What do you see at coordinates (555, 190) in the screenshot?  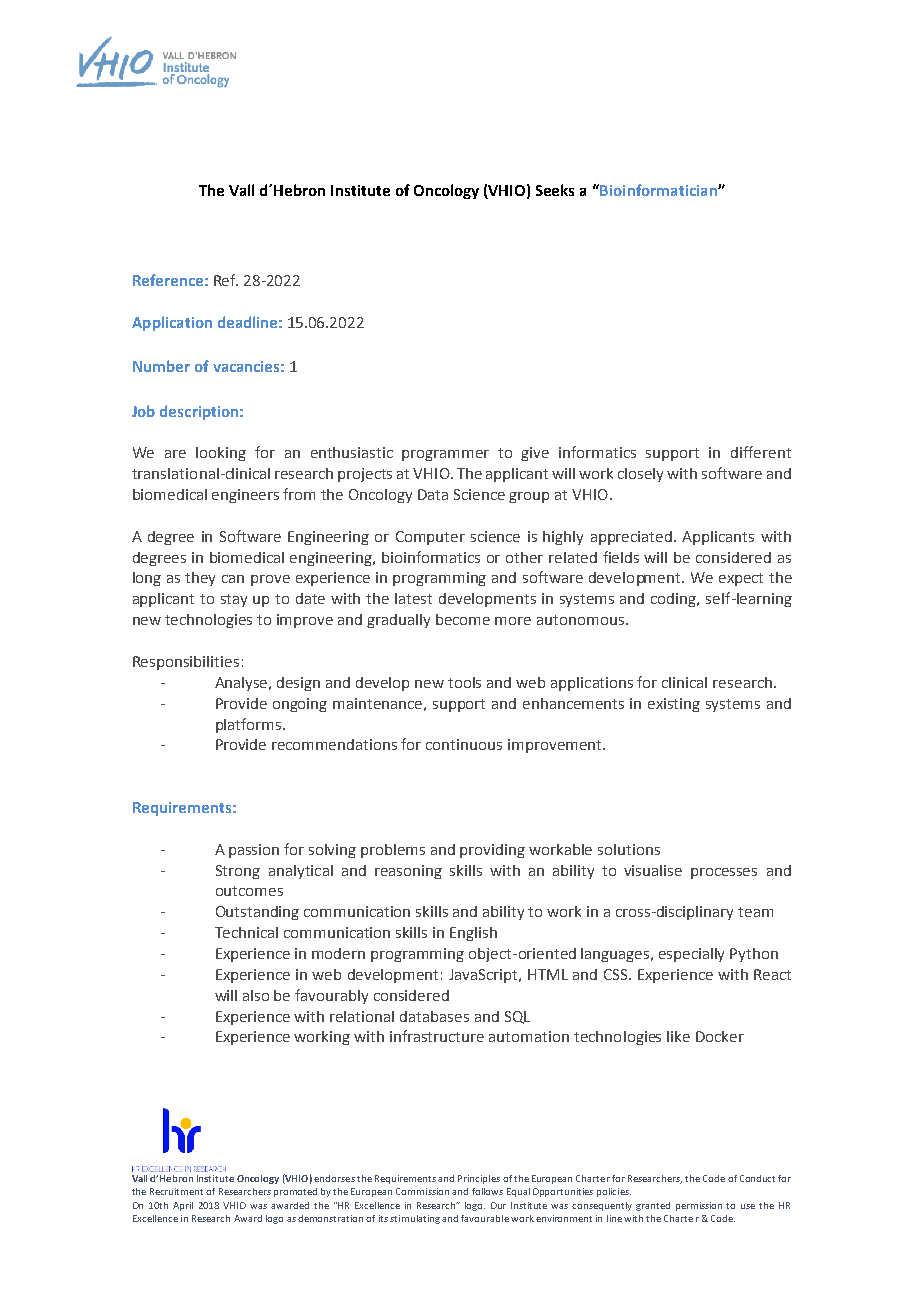 I see `Seeks` at bounding box center [555, 190].
